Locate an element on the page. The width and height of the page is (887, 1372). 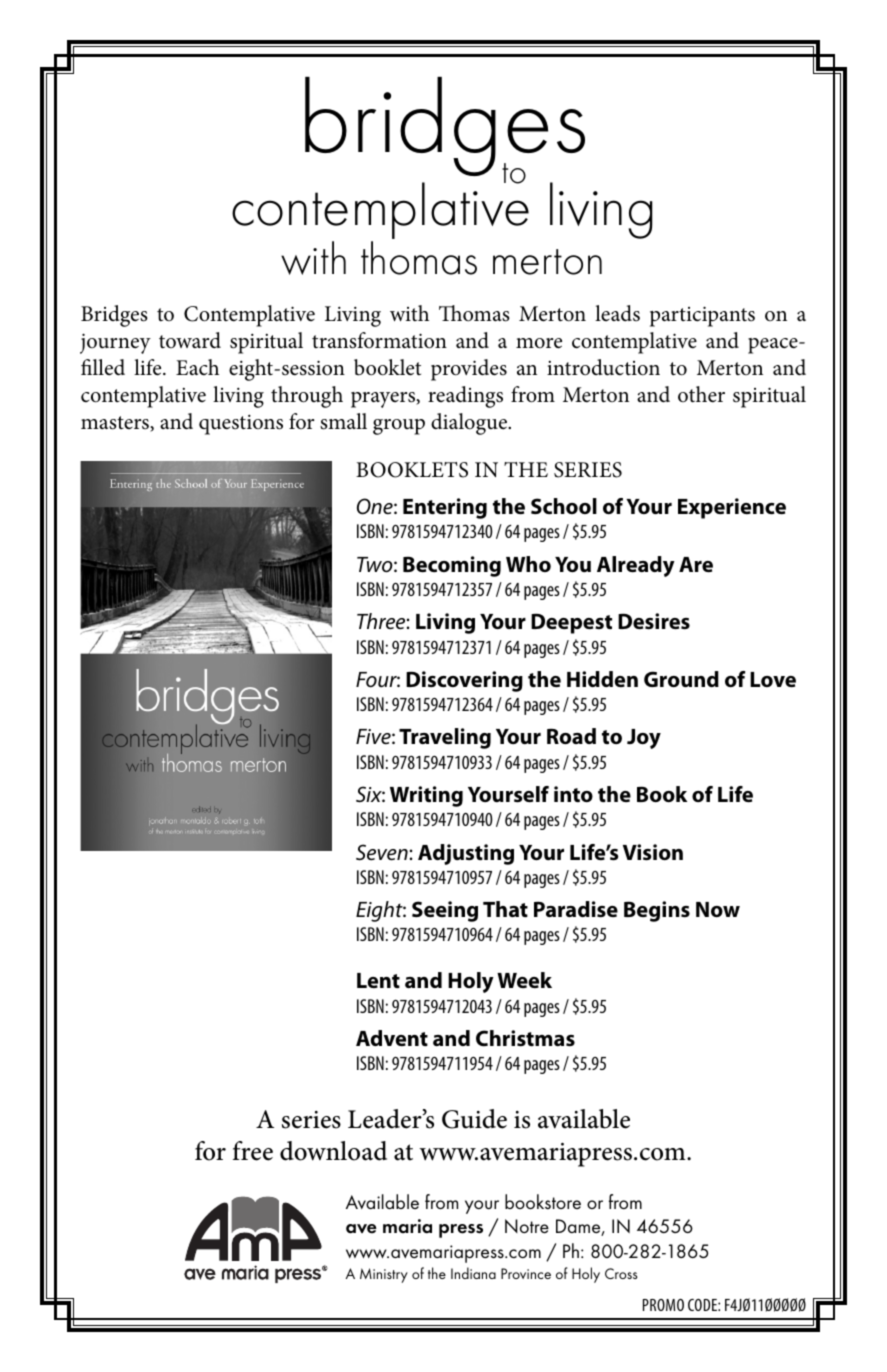
toward is located at coordinates (190, 340).
